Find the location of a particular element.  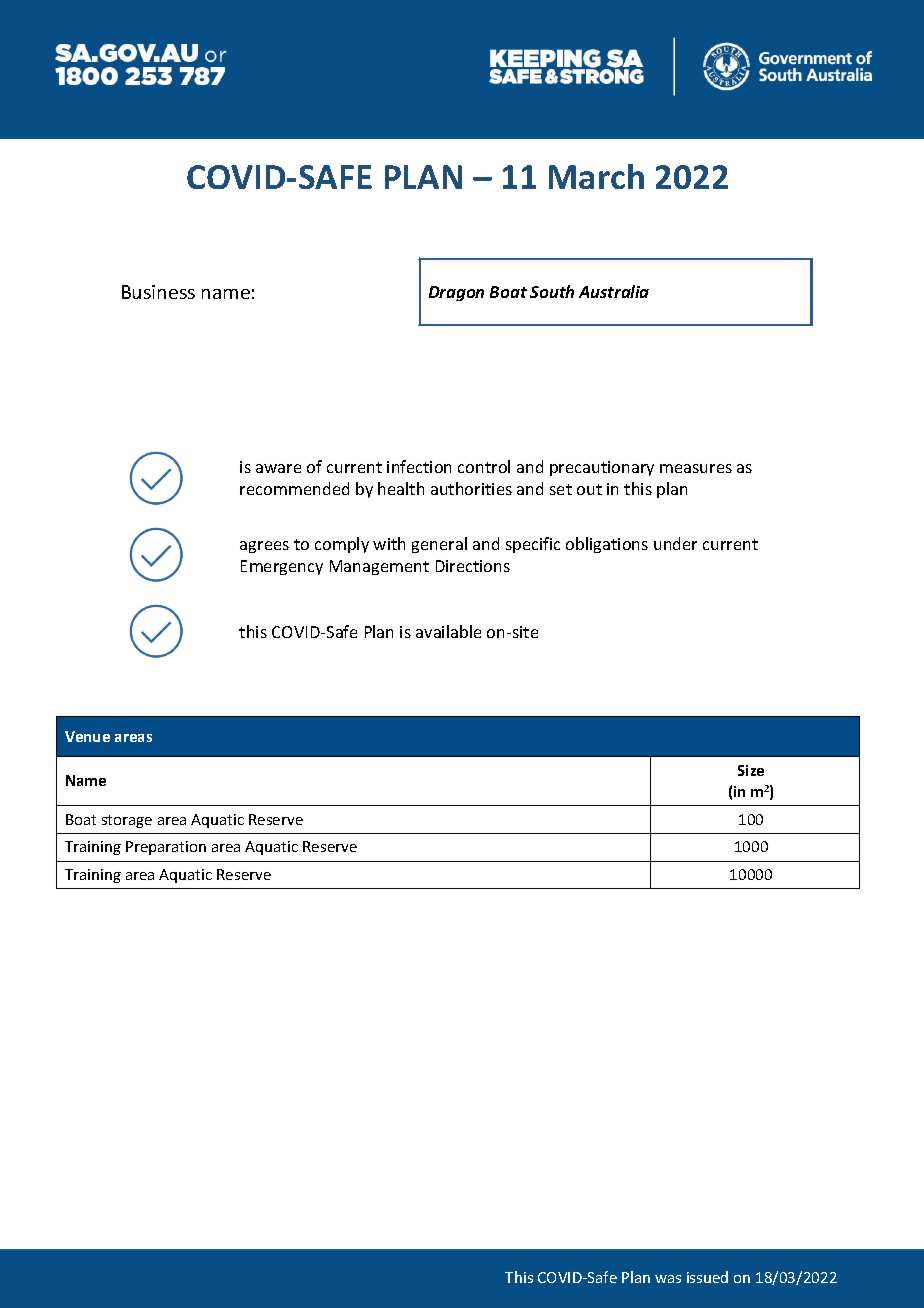

Management is located at coordinates (379, 567).
